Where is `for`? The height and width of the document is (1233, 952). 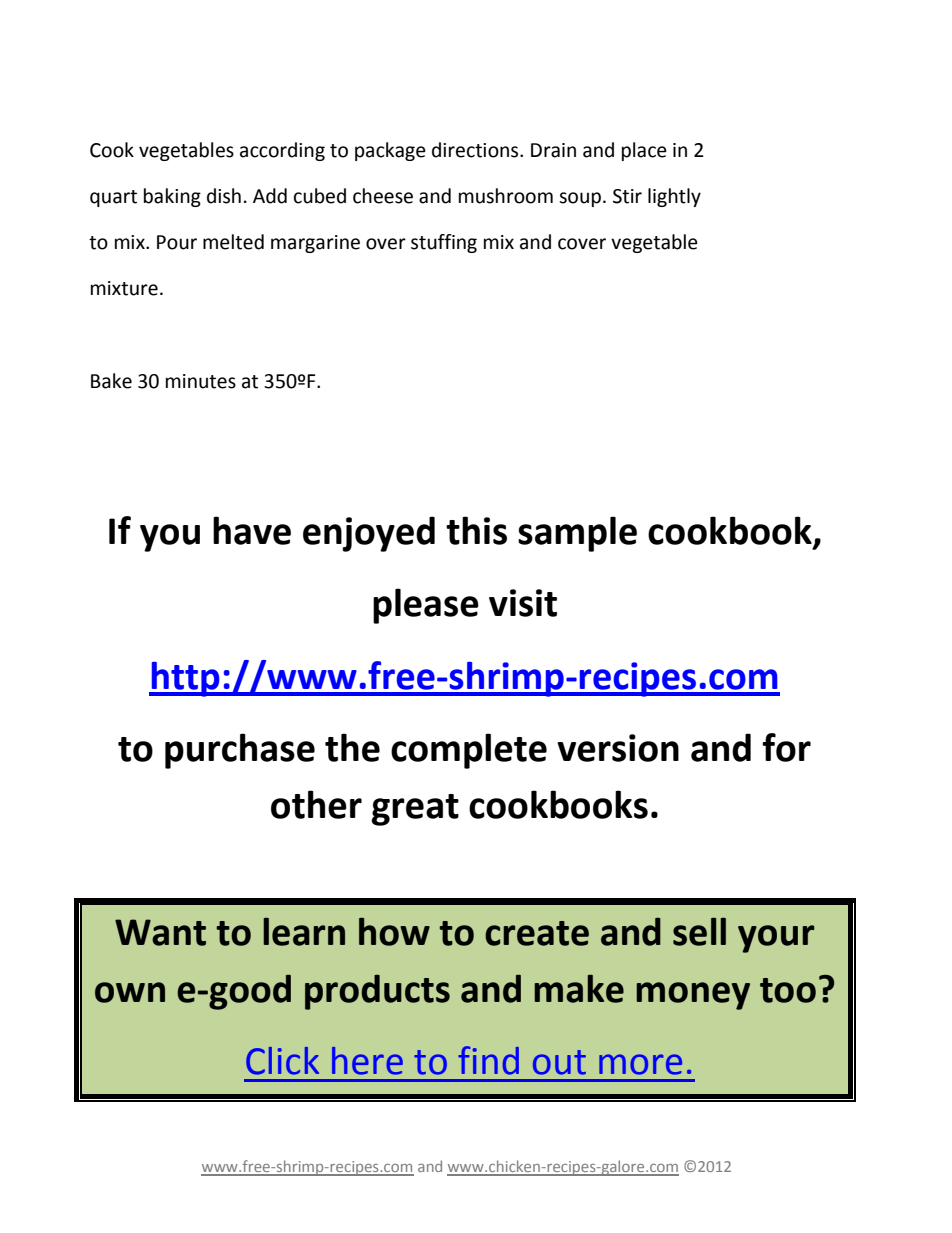 for is located at coordinates (786, 747).
